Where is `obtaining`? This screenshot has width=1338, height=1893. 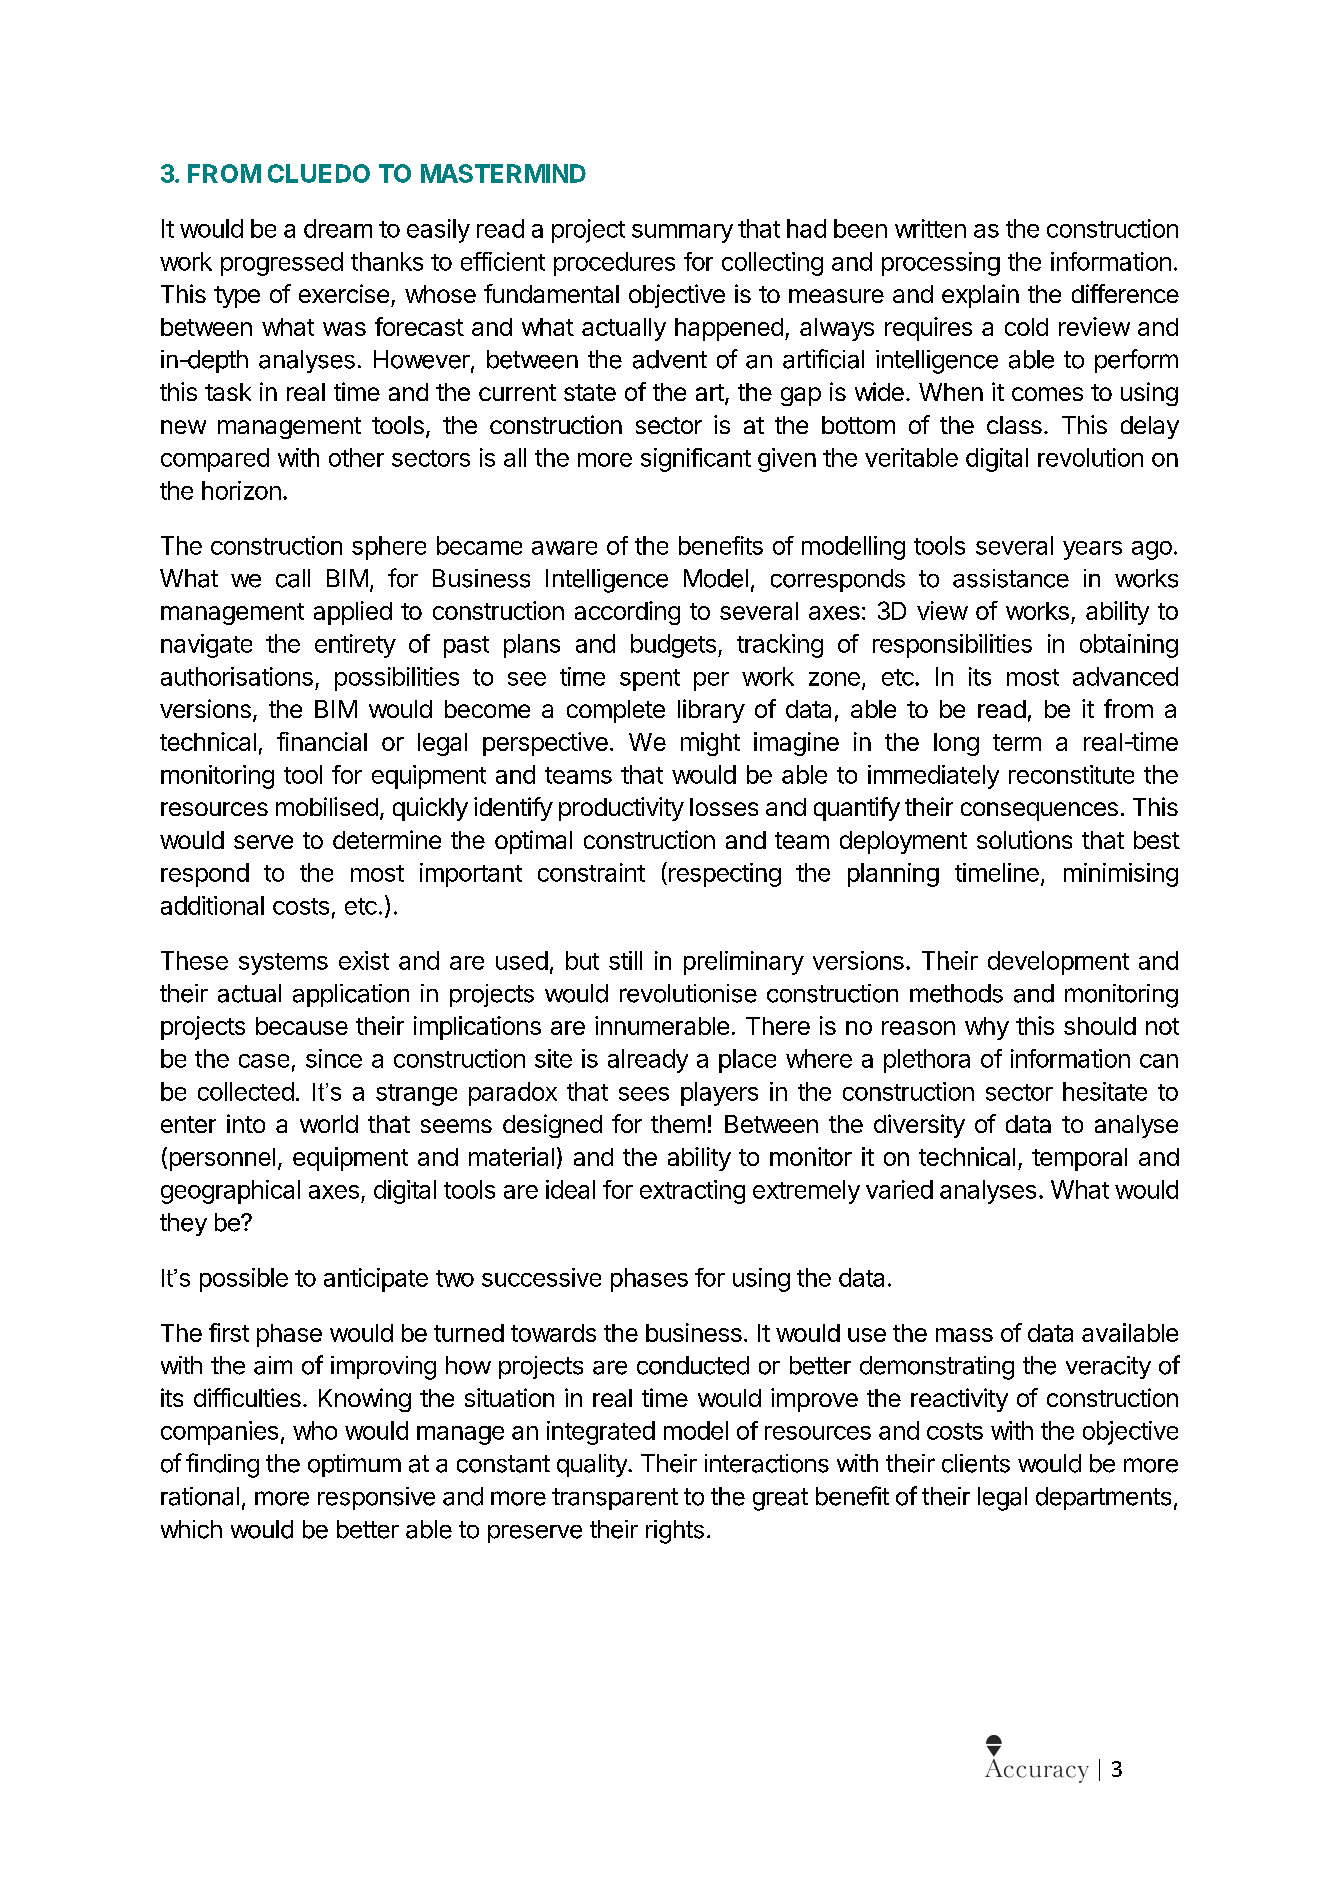 obtaining is located at coordinates (1129, 646).
